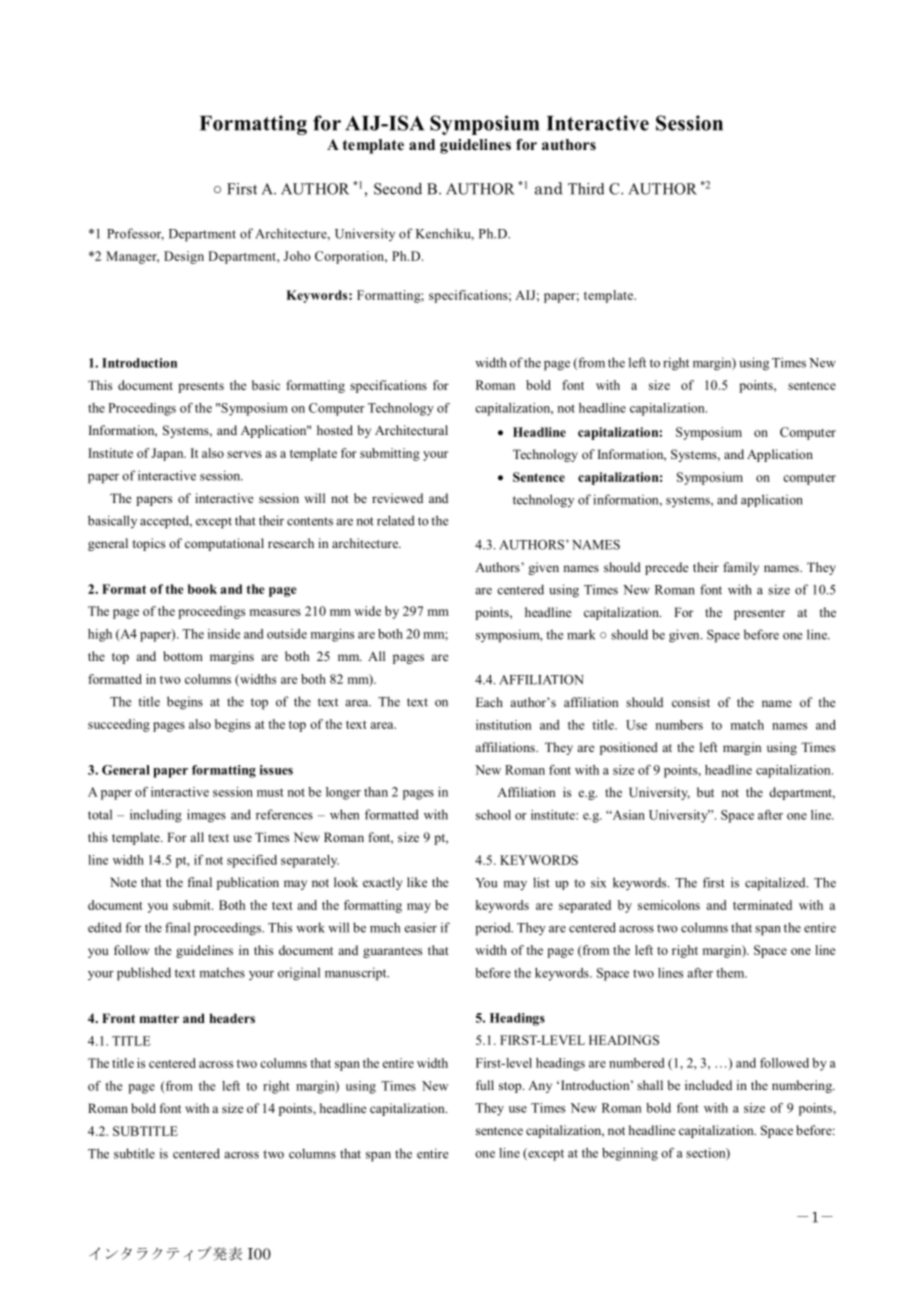  What do you see at coordinates (149, 544) in the screenshot?
I see `topics` at bounding box center [149, 544].
